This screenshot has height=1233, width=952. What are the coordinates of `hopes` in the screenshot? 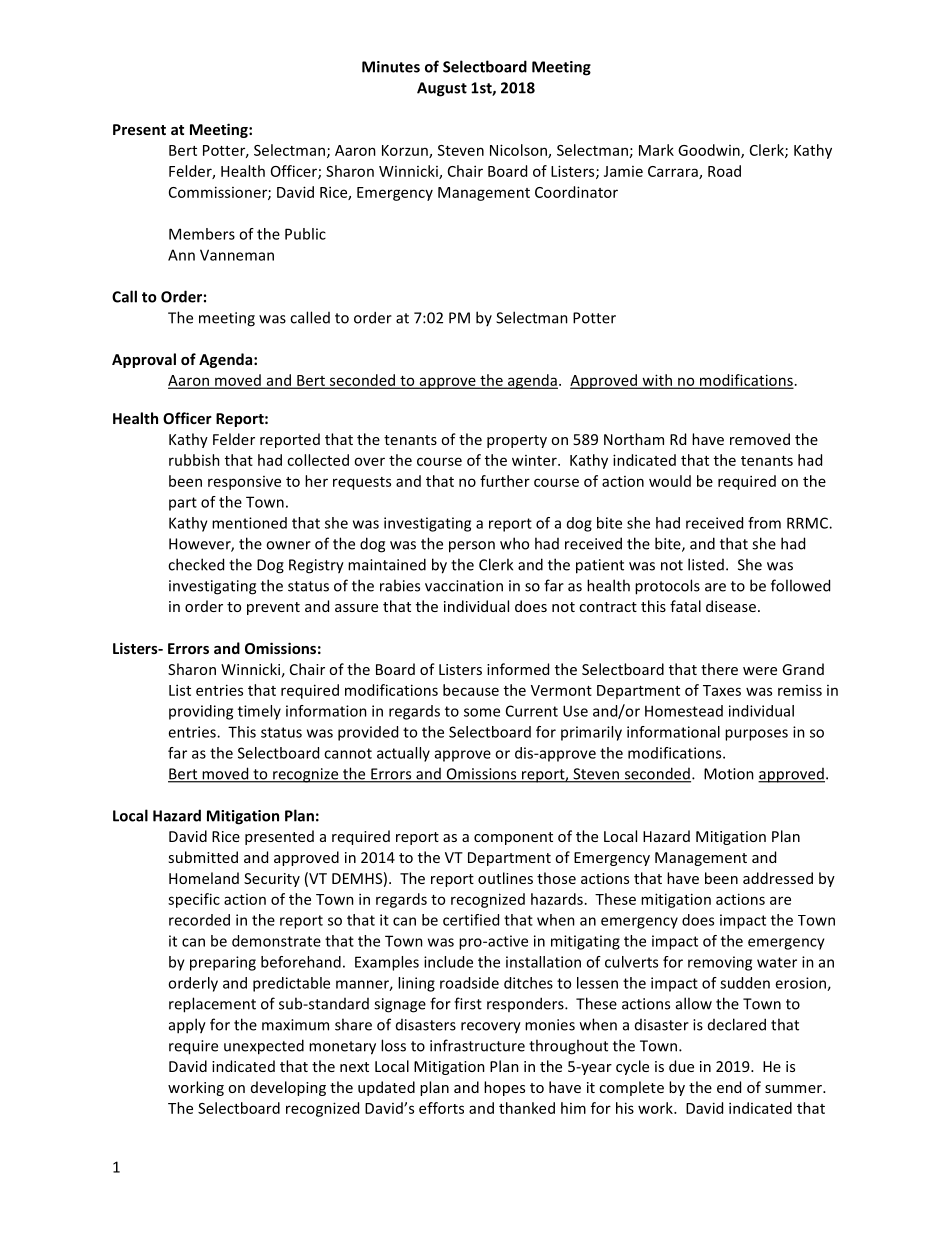 It's located at (504, 1088).
